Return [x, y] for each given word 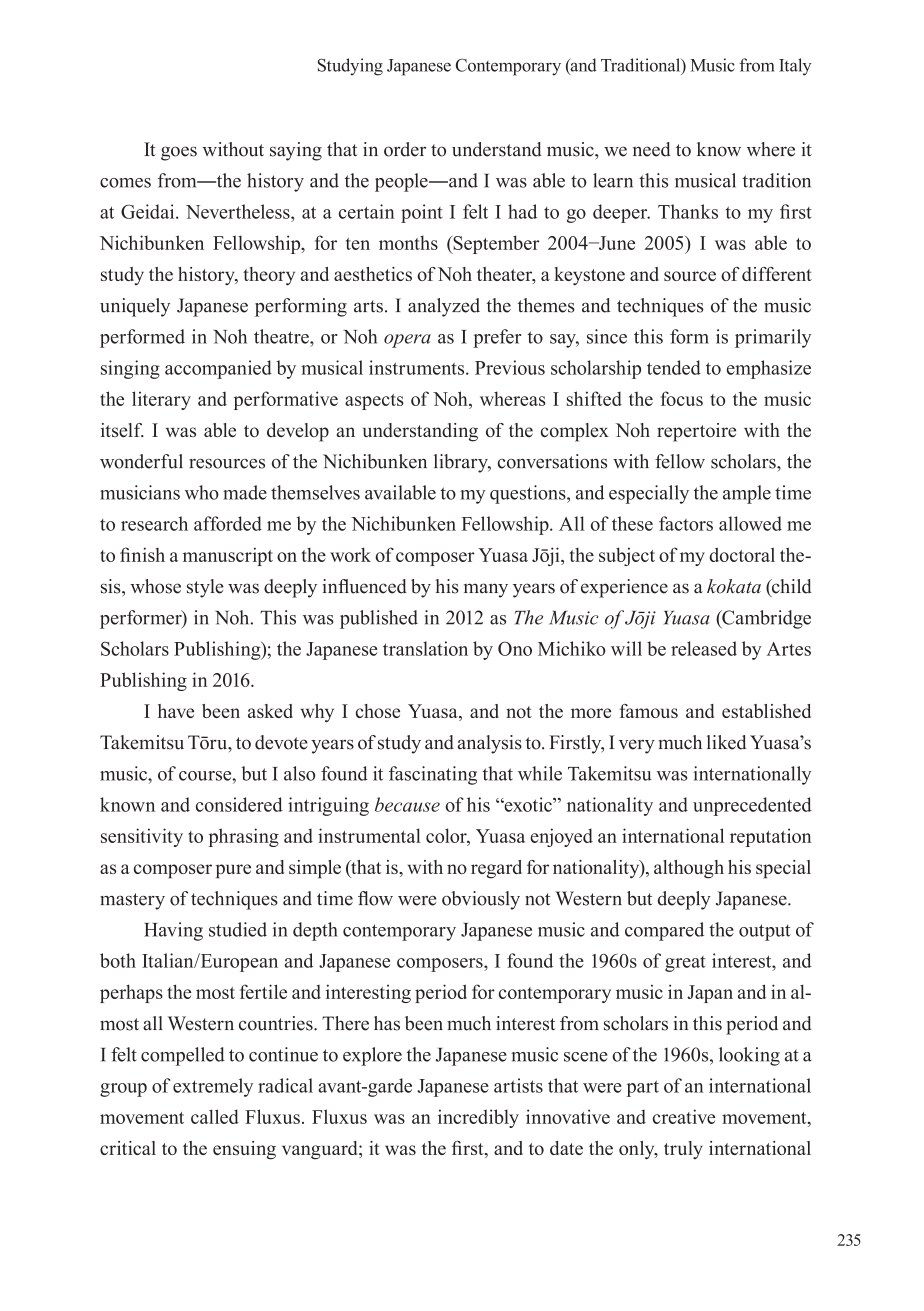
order [405, 149]
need [652, 149]
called [215, 1116]
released [704, 648]
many [486, 590]
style [205, 588]
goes [179, 153]
